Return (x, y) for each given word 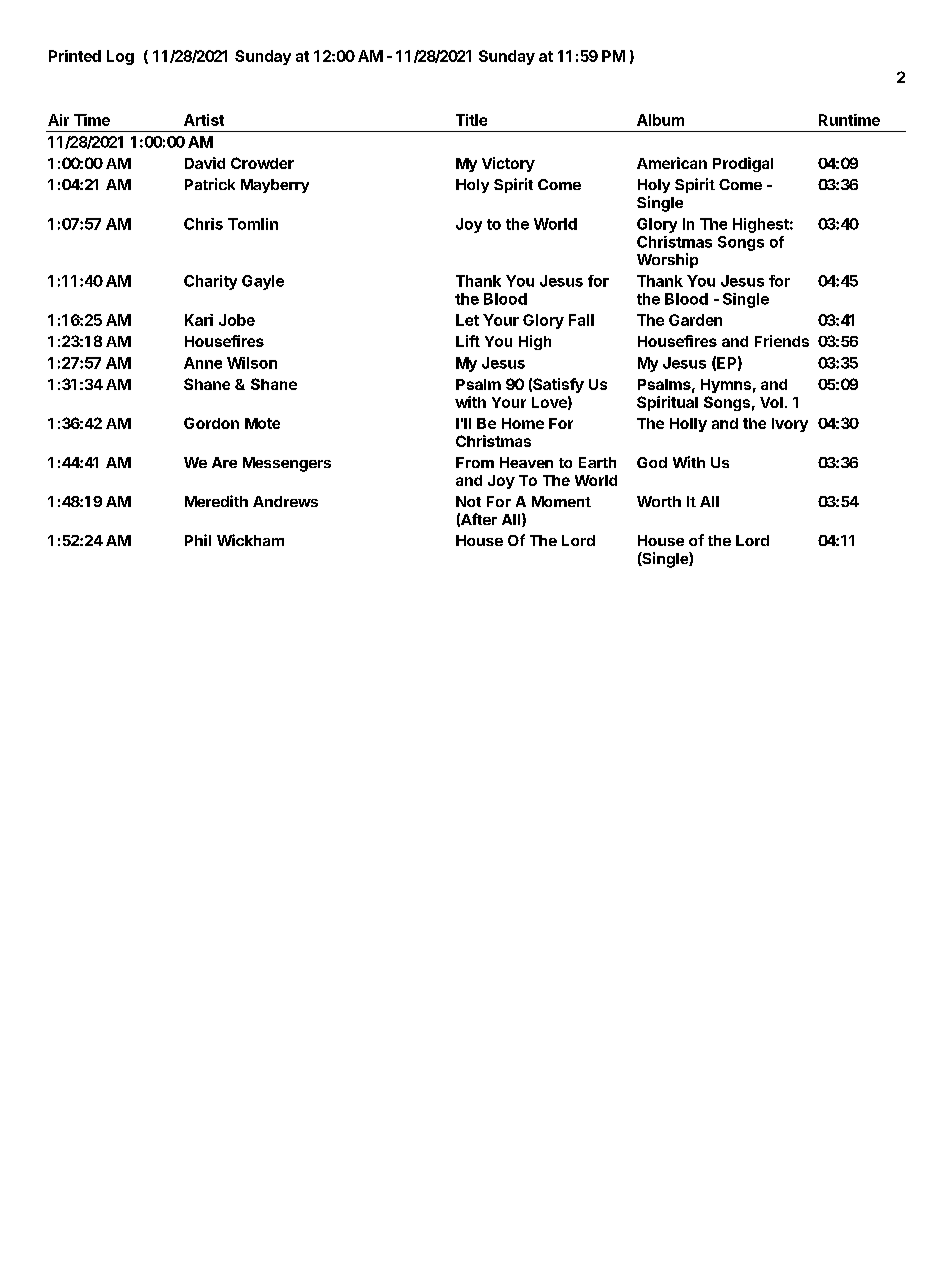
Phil (198, 540)
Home (523, 423)
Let (467, 320)
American (672, 163)
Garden (695, 320)
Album (660, 120)
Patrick (210, 184)
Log (120, 57)
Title (471, 120)
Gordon (211, 423)
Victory (508, 164)
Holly (688, 425)
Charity (210, 282)
